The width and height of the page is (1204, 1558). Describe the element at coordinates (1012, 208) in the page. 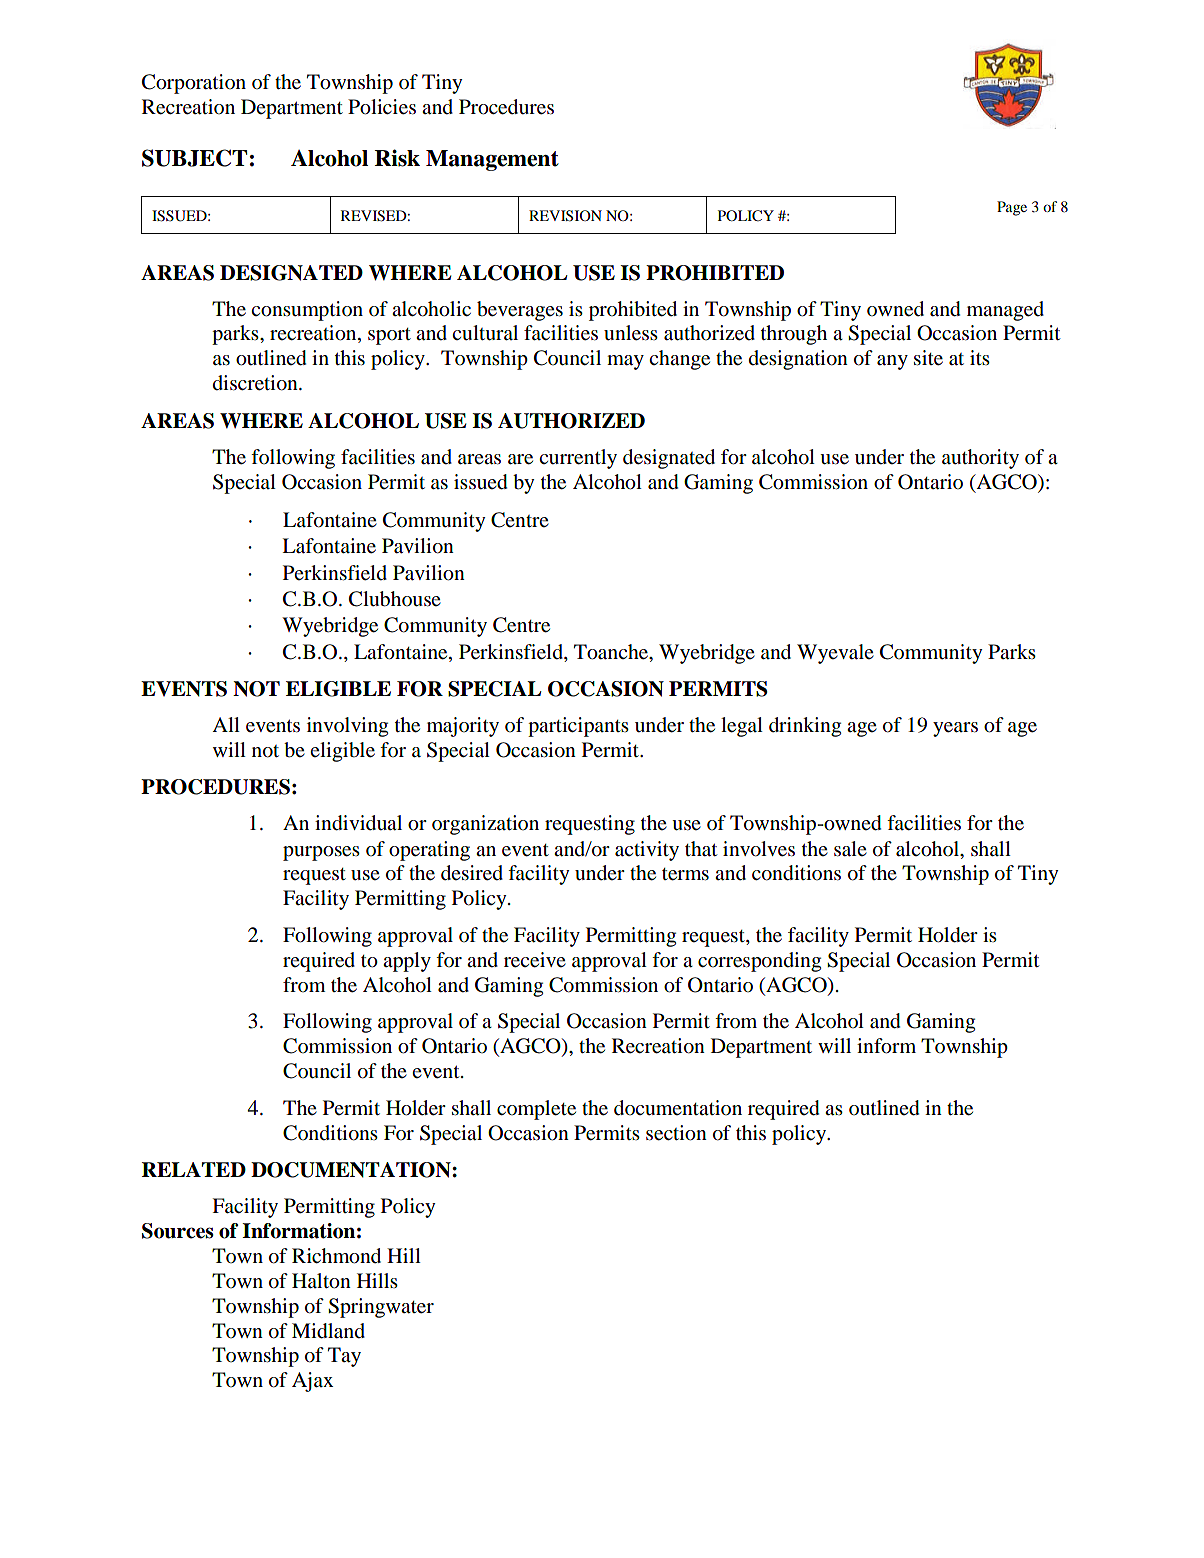

I see `Page` at that location.
